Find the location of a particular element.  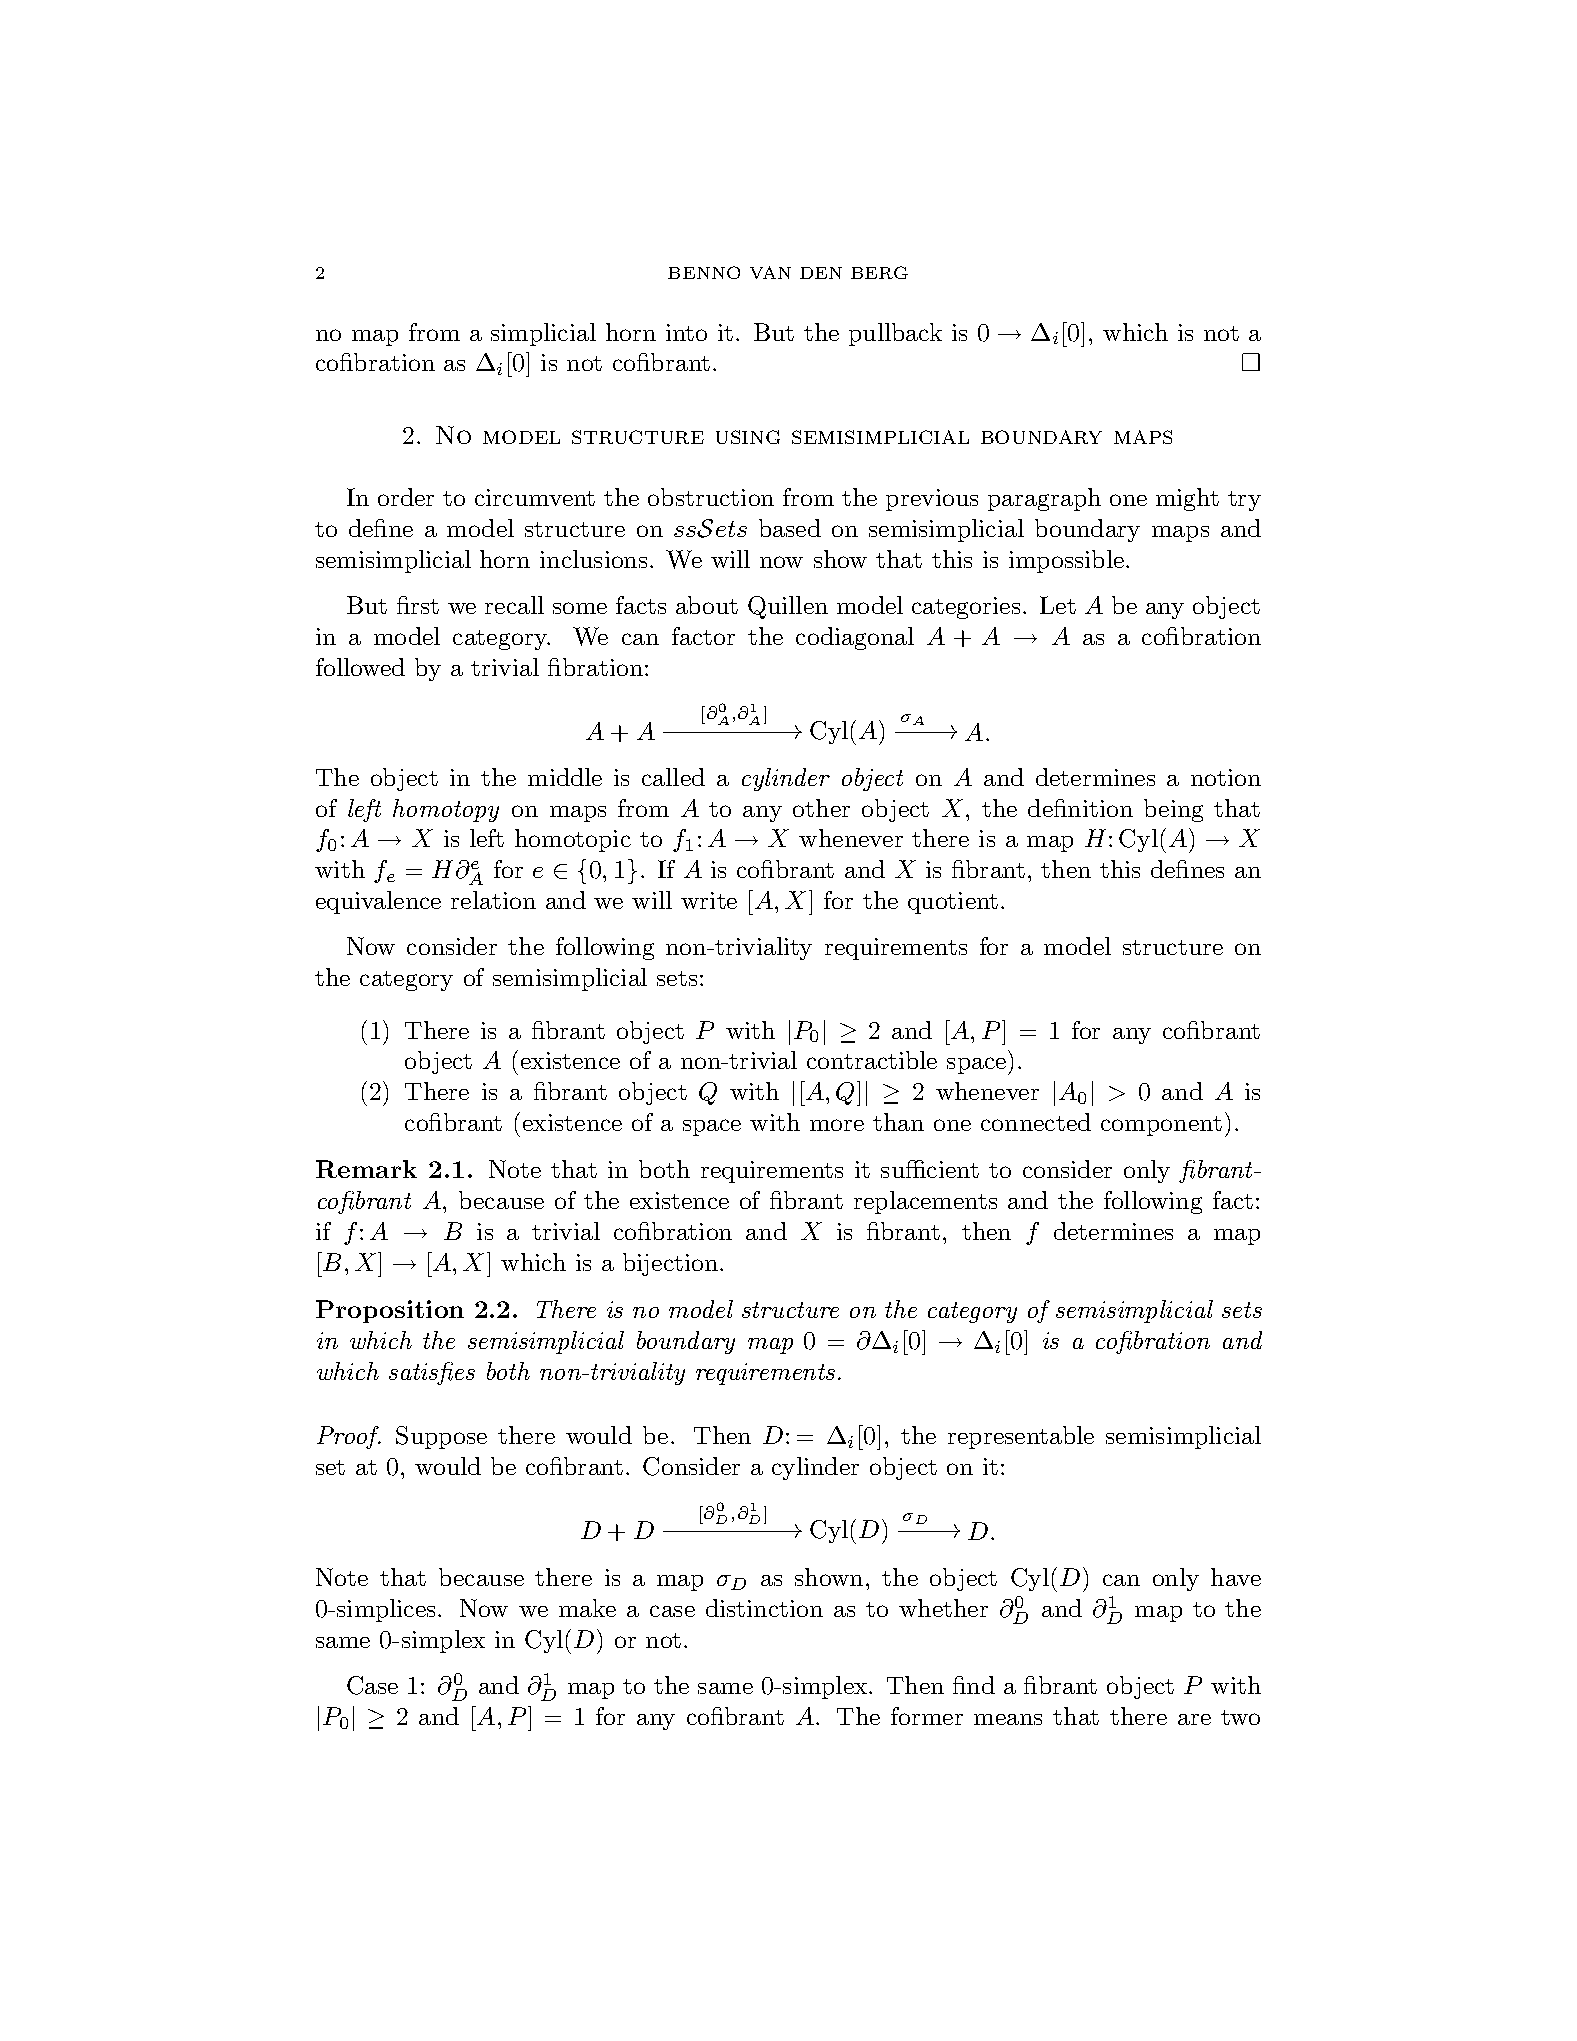

relation is located at coordinates (493, 900).
